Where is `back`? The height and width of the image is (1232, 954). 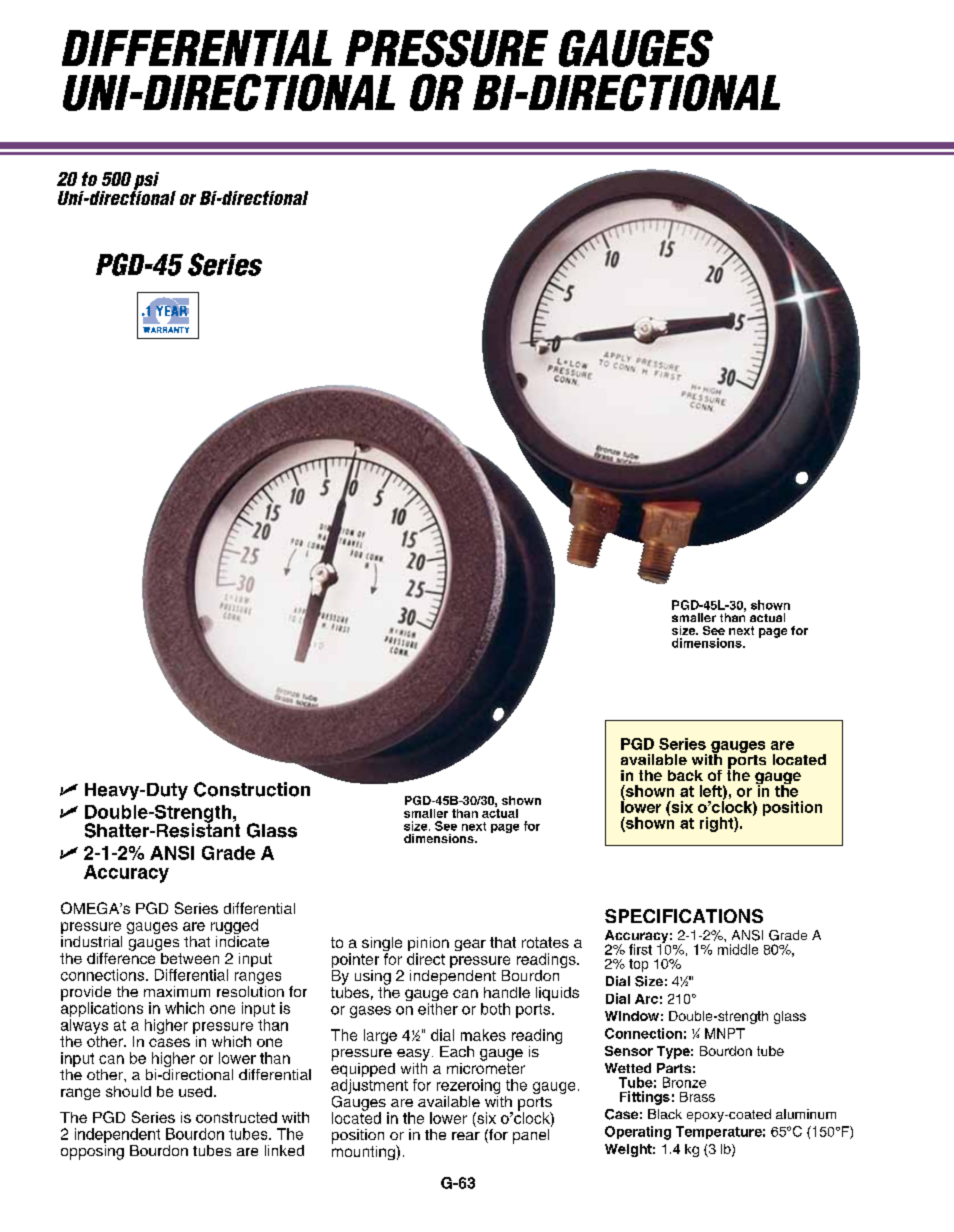
back is located at coordinates (685, 775).
